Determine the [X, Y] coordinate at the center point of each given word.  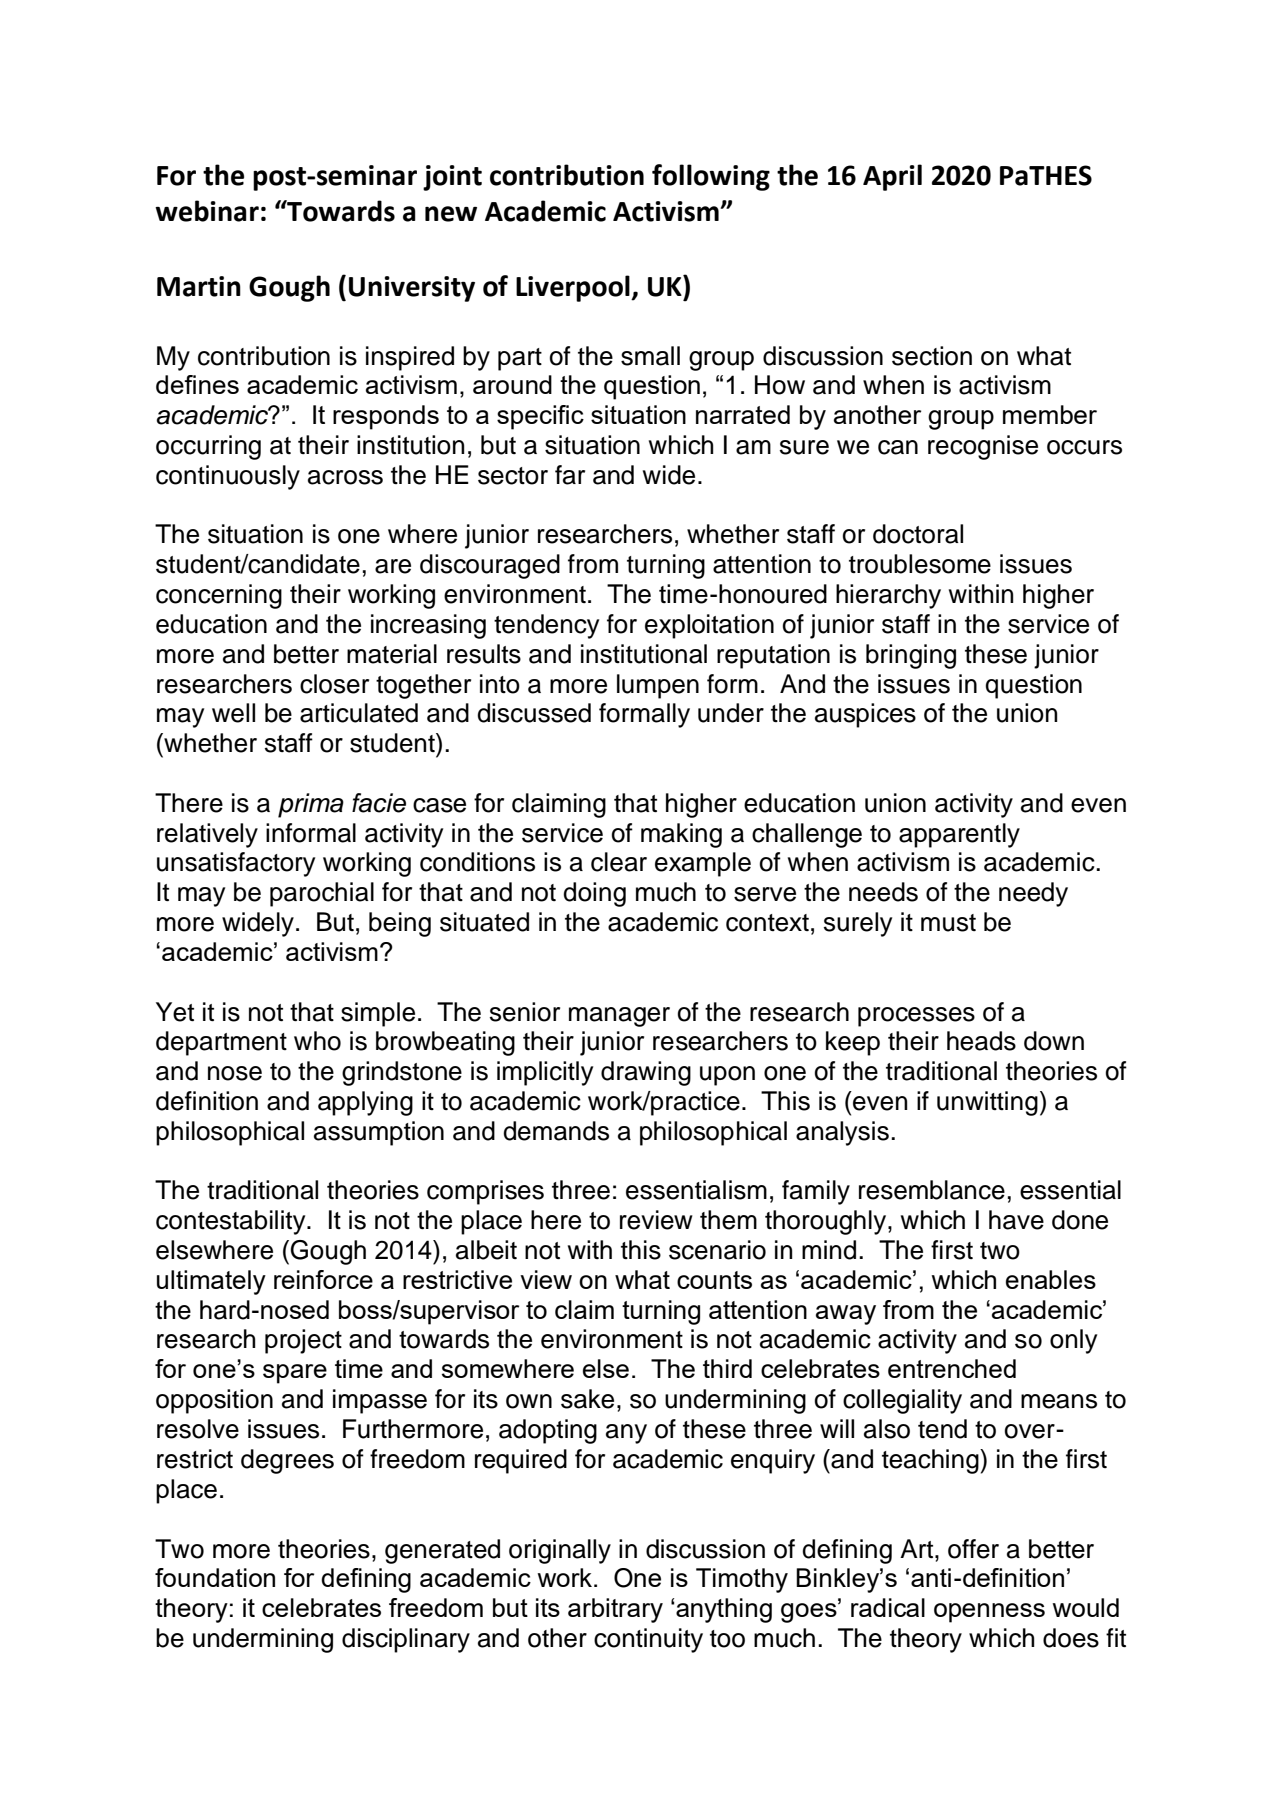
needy [1033, 894]
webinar [207, 211]
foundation [215, 1577]
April [892, 177]
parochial [322, 894]
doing [594, 894]
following [711, 177]
